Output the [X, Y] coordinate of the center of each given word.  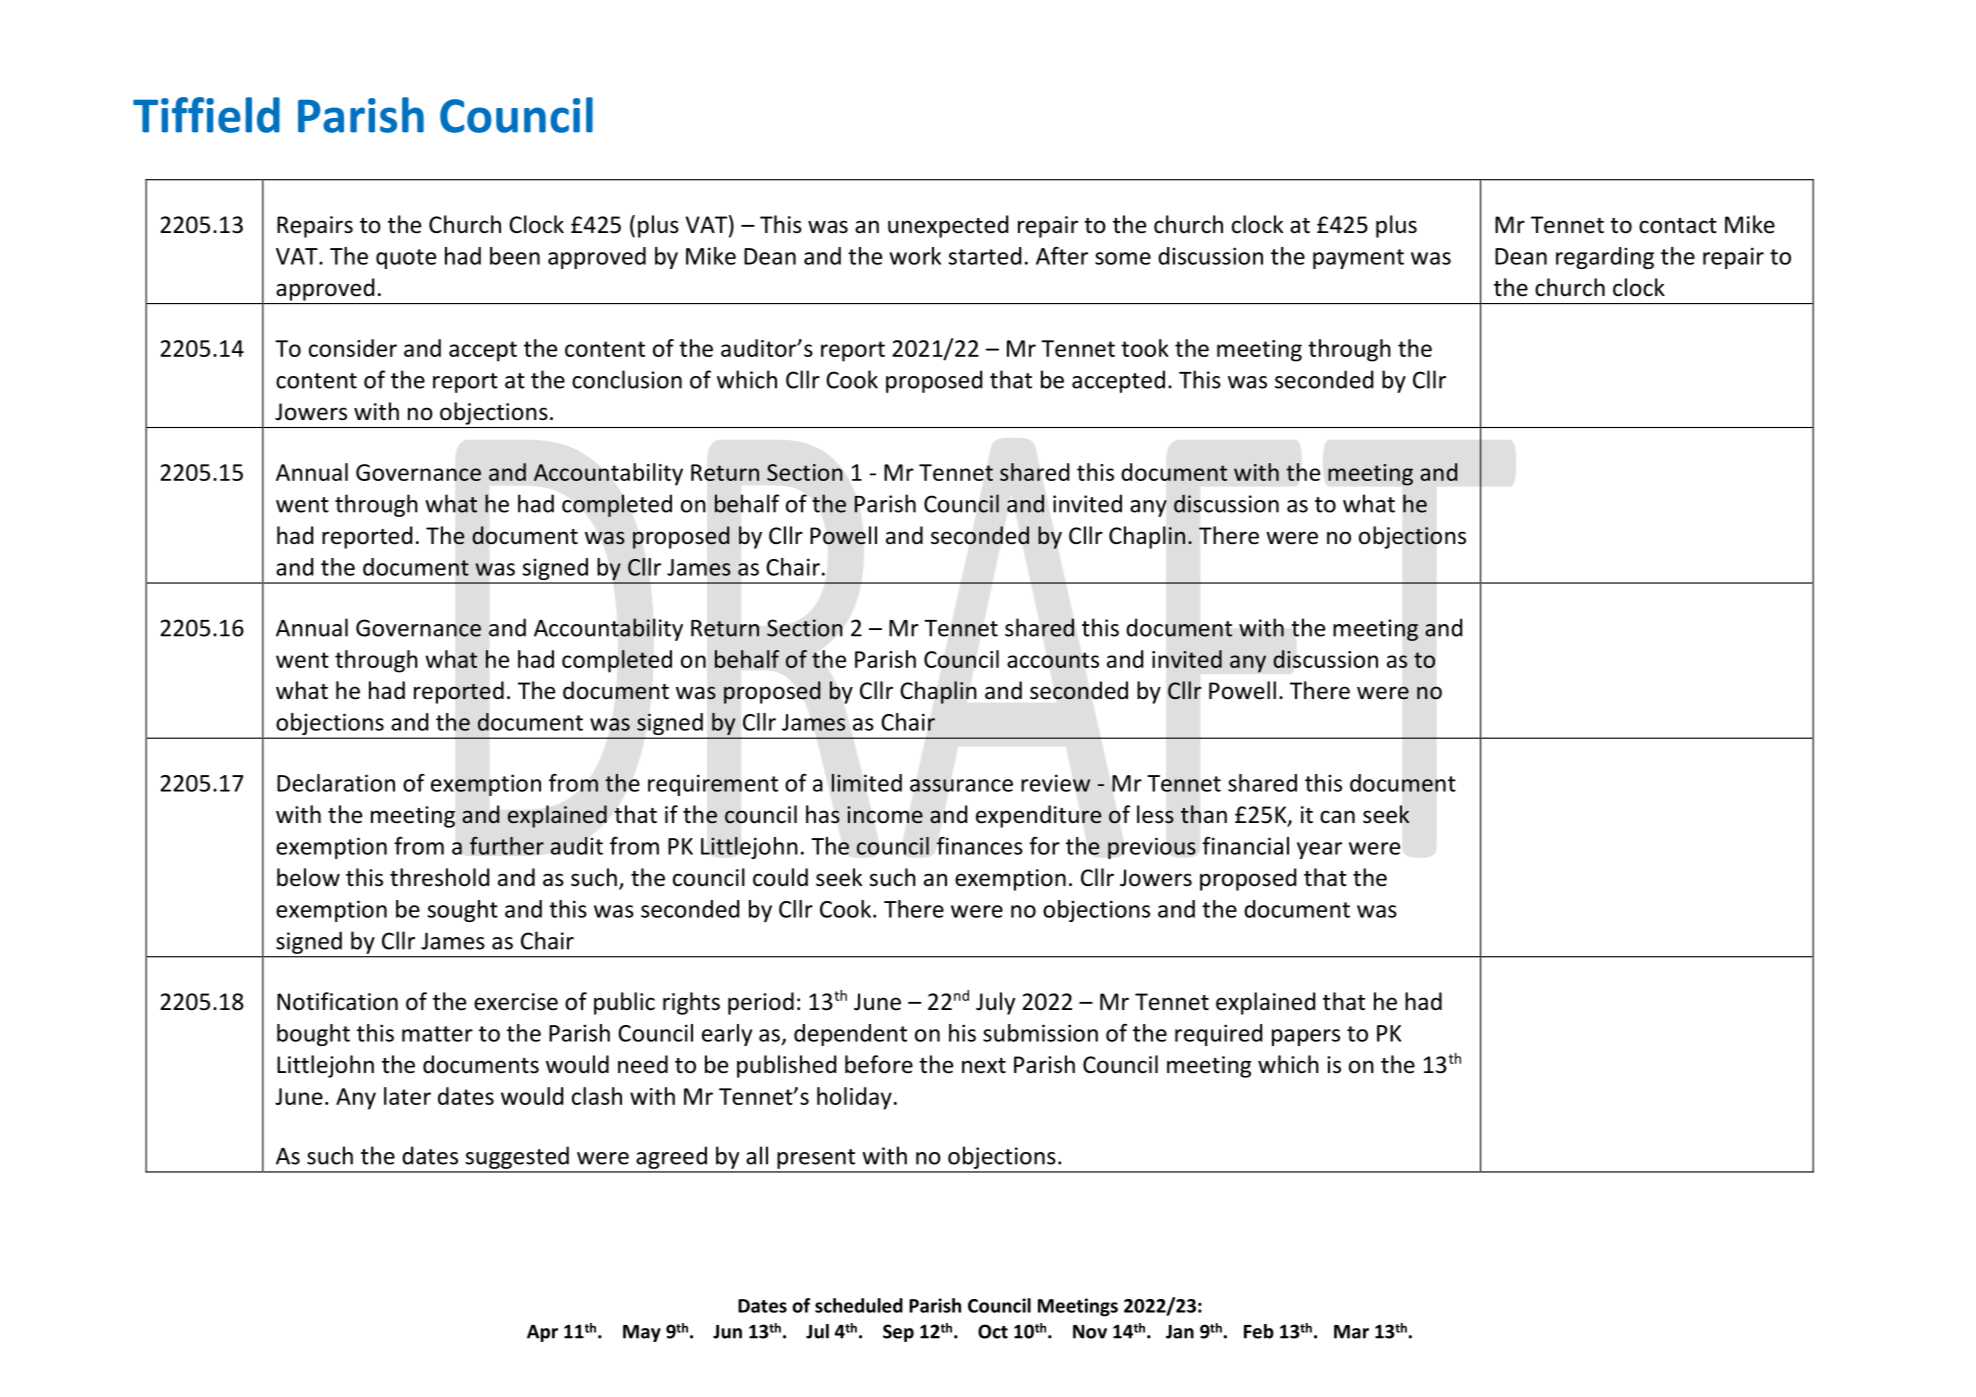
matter [437, 1034]
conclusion [627, 379]
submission [1040, 1033]
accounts [1053, 660]
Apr [542, 1333]
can [1337, 817]
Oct [993, 1331]
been [515, 256]
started [985, 256]
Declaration [336, 783]
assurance [961, 785]
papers [1306, 1037]
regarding [1605, 258]
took [1145, 348]
